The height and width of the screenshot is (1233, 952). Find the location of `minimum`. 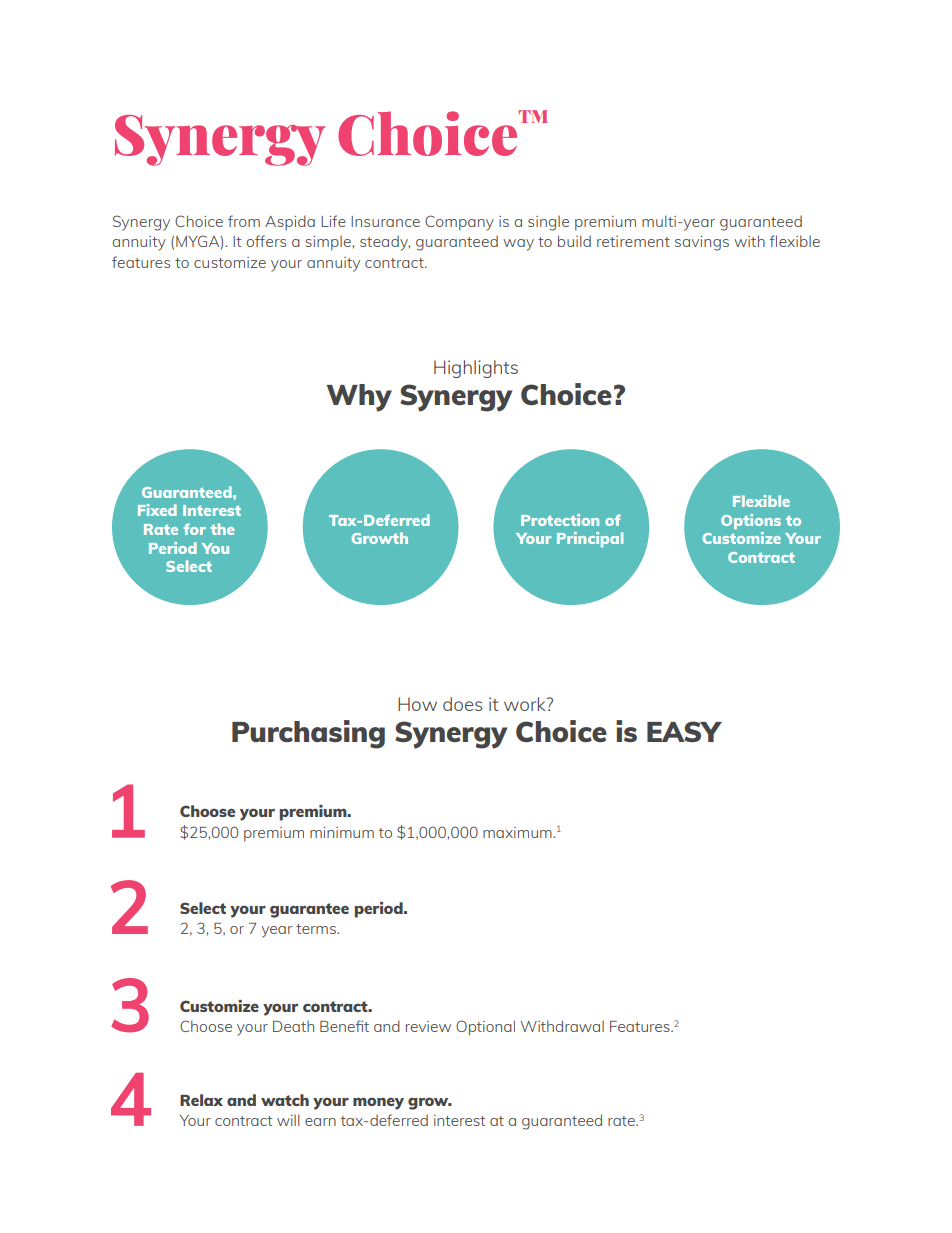

minimum is located at coordinates (342, 832).
